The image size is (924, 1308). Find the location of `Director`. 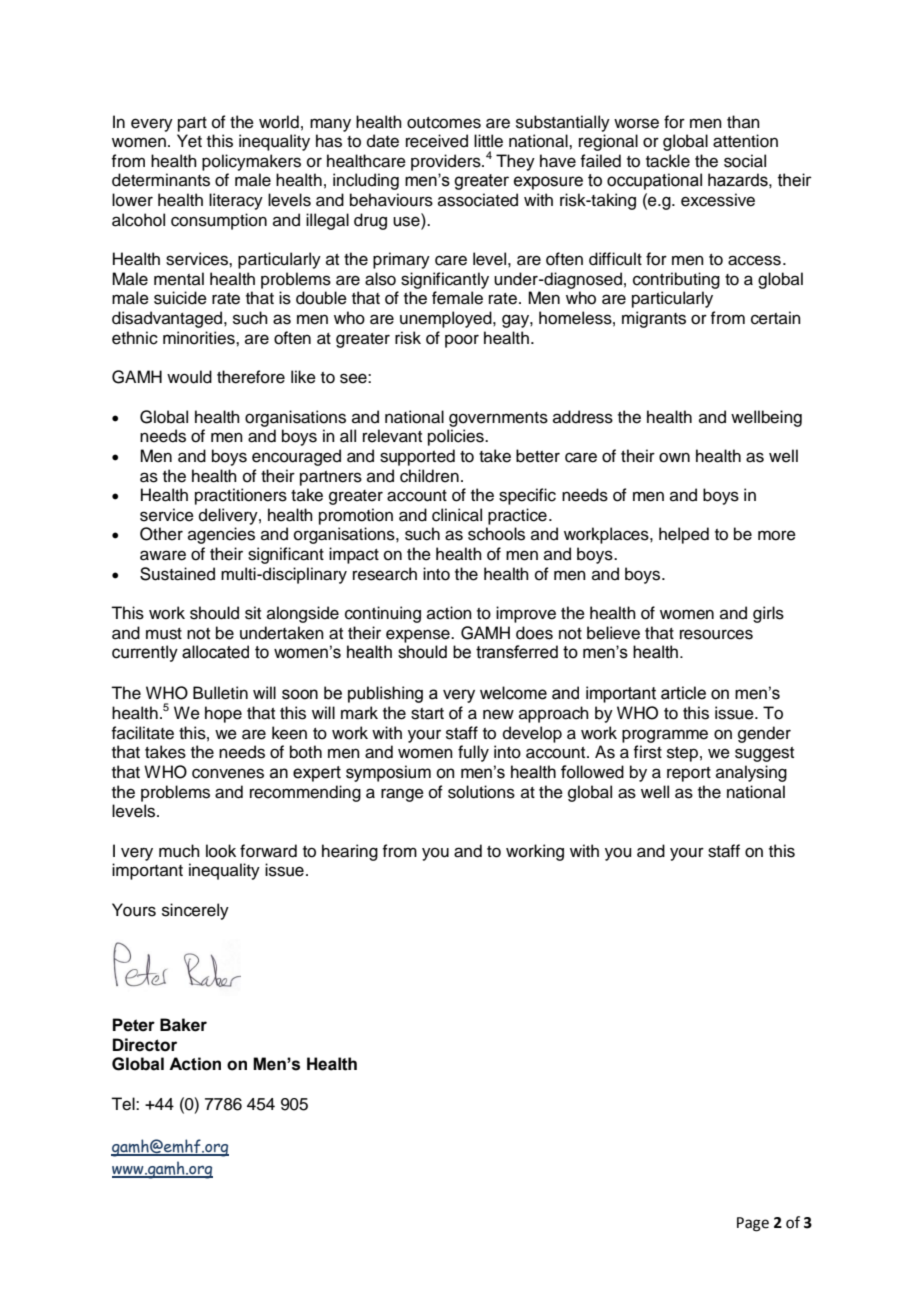

Director is located at coordinates (145, 1045).
